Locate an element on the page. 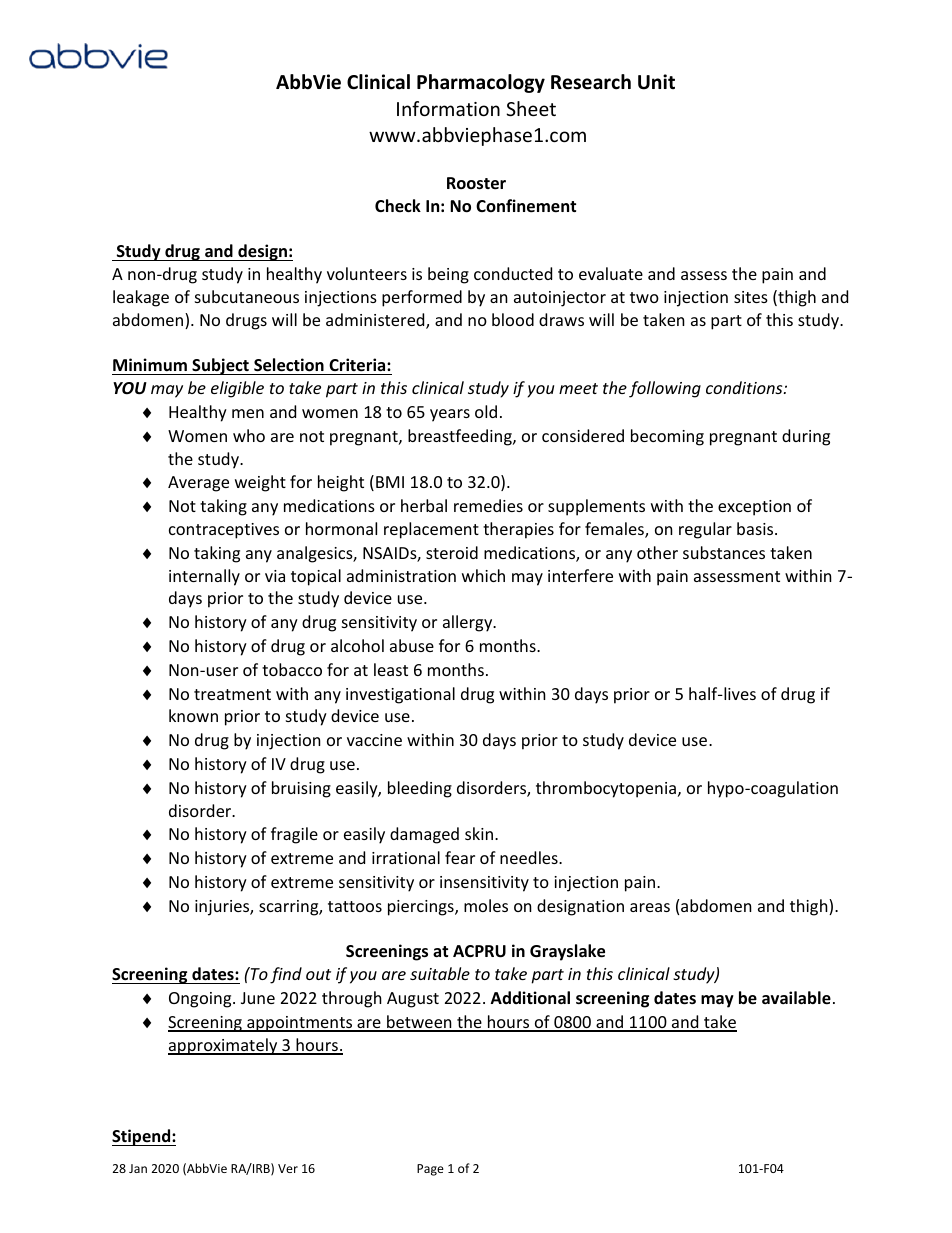  substances is located at coordinates (724, 552).
